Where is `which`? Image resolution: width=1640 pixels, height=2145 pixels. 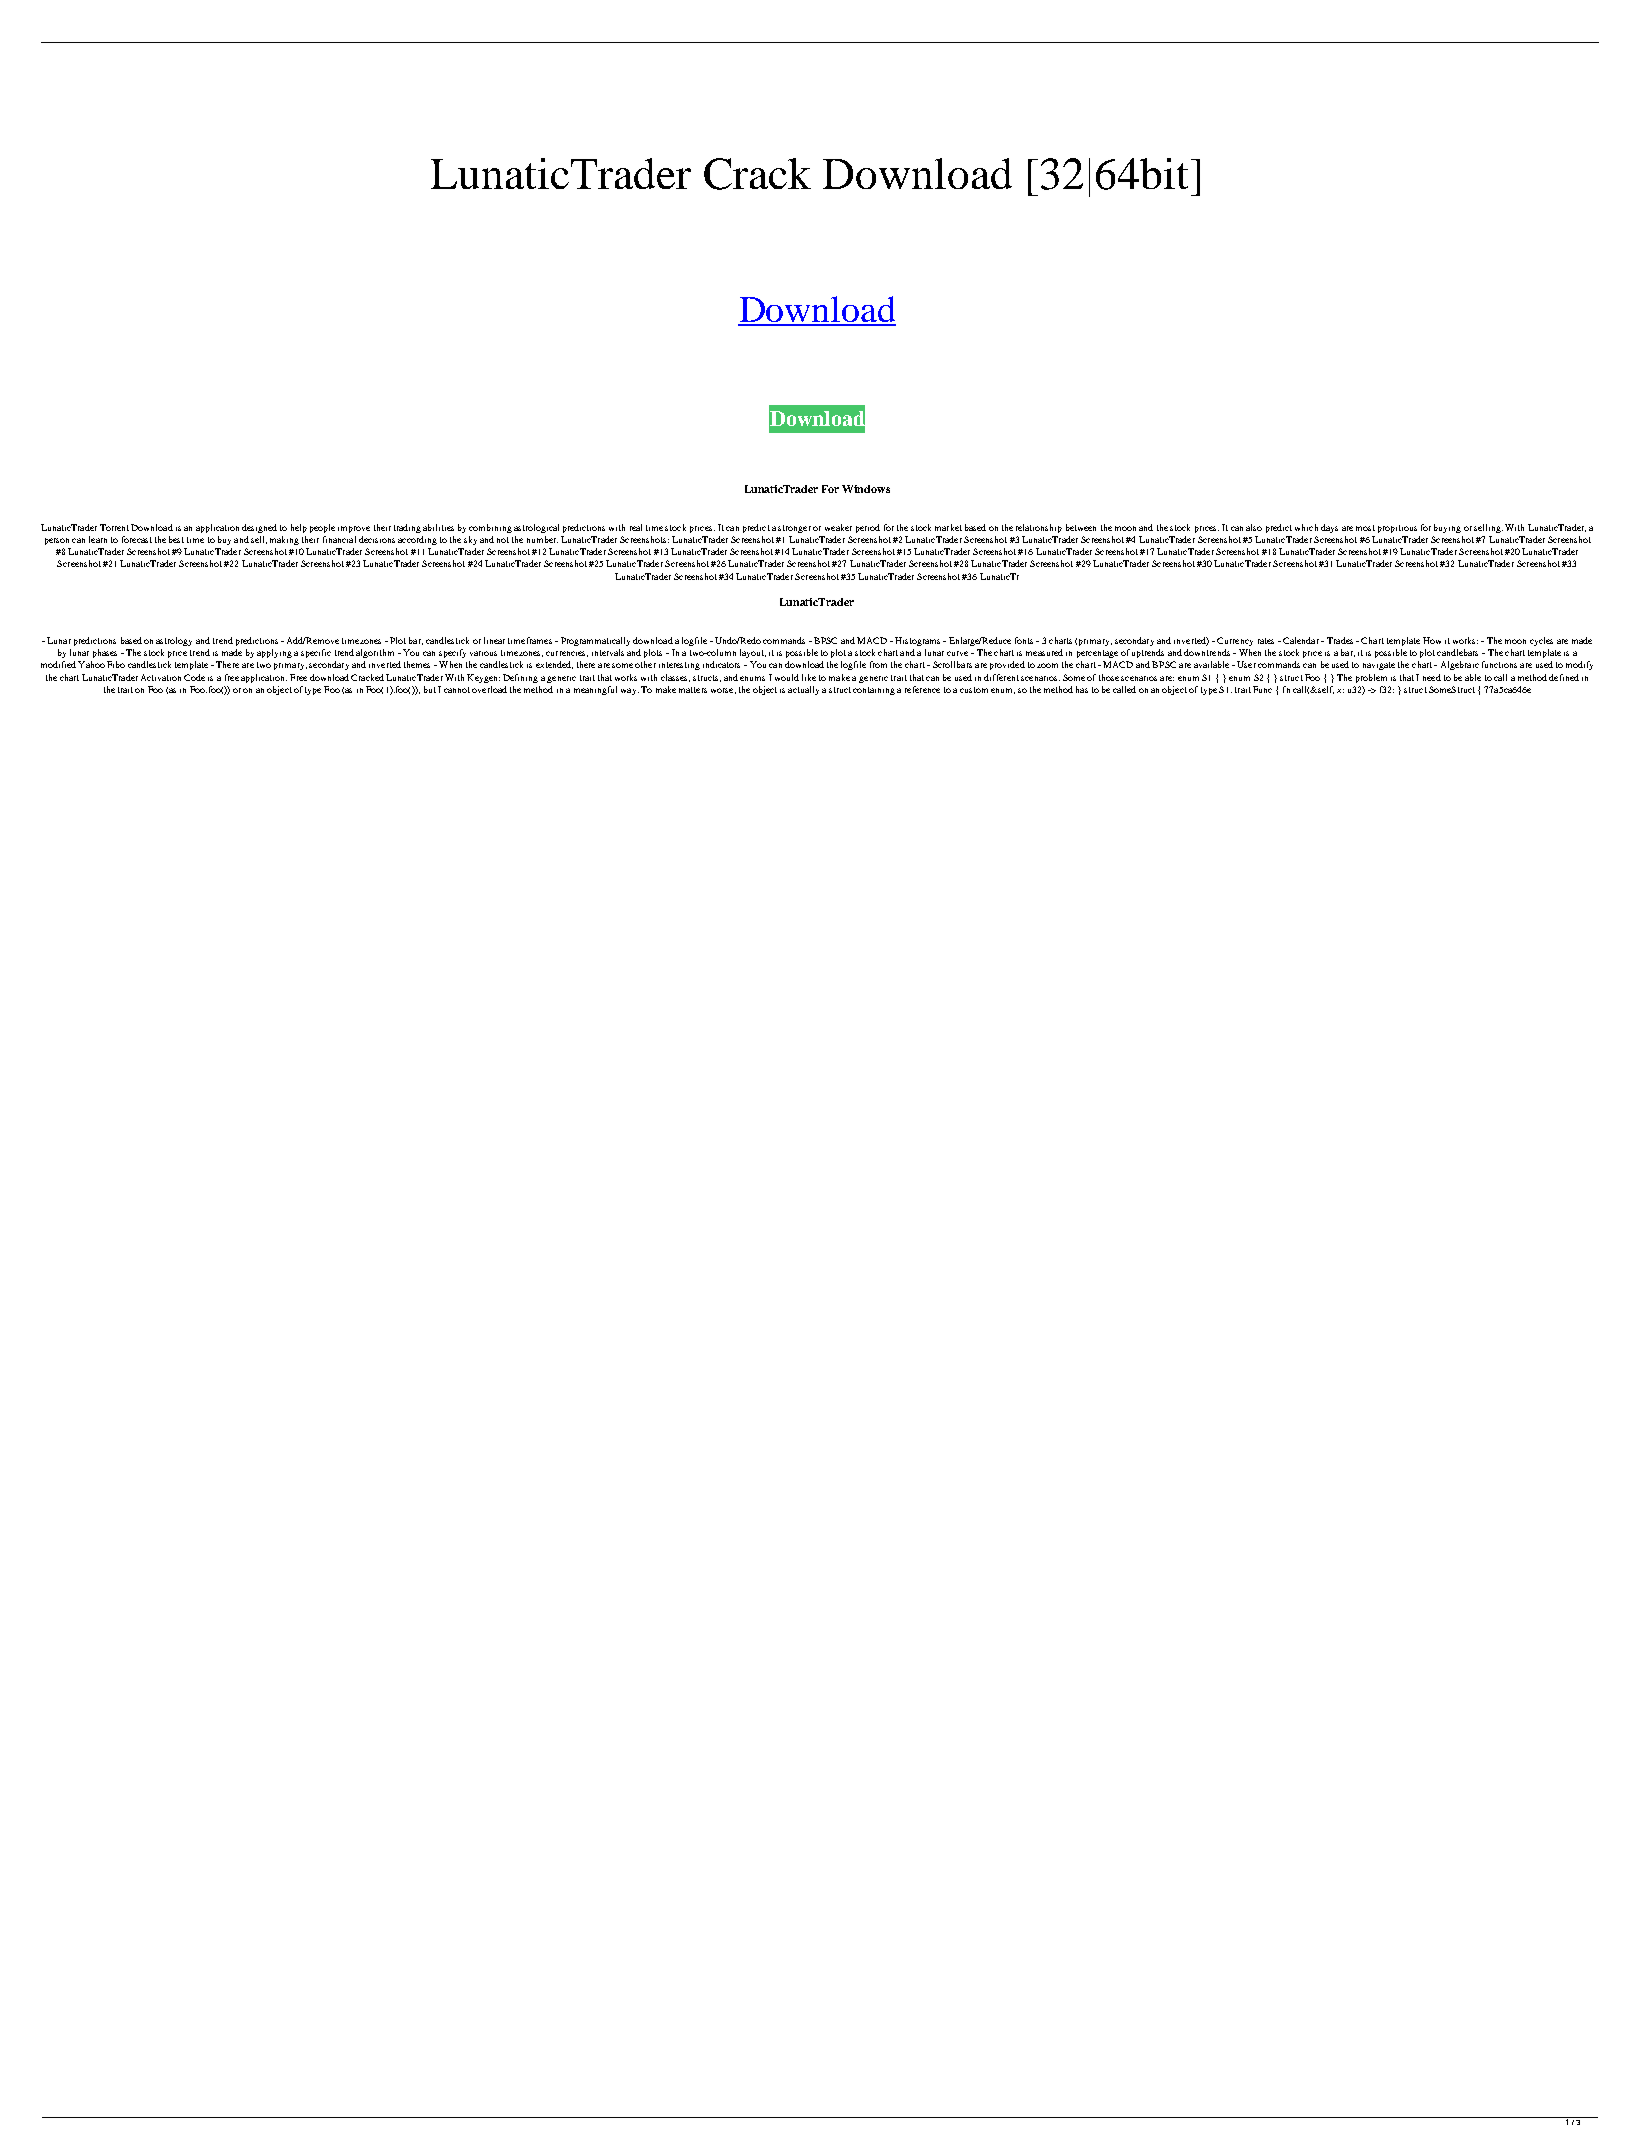
which is located at coordinates (1306, 527).
